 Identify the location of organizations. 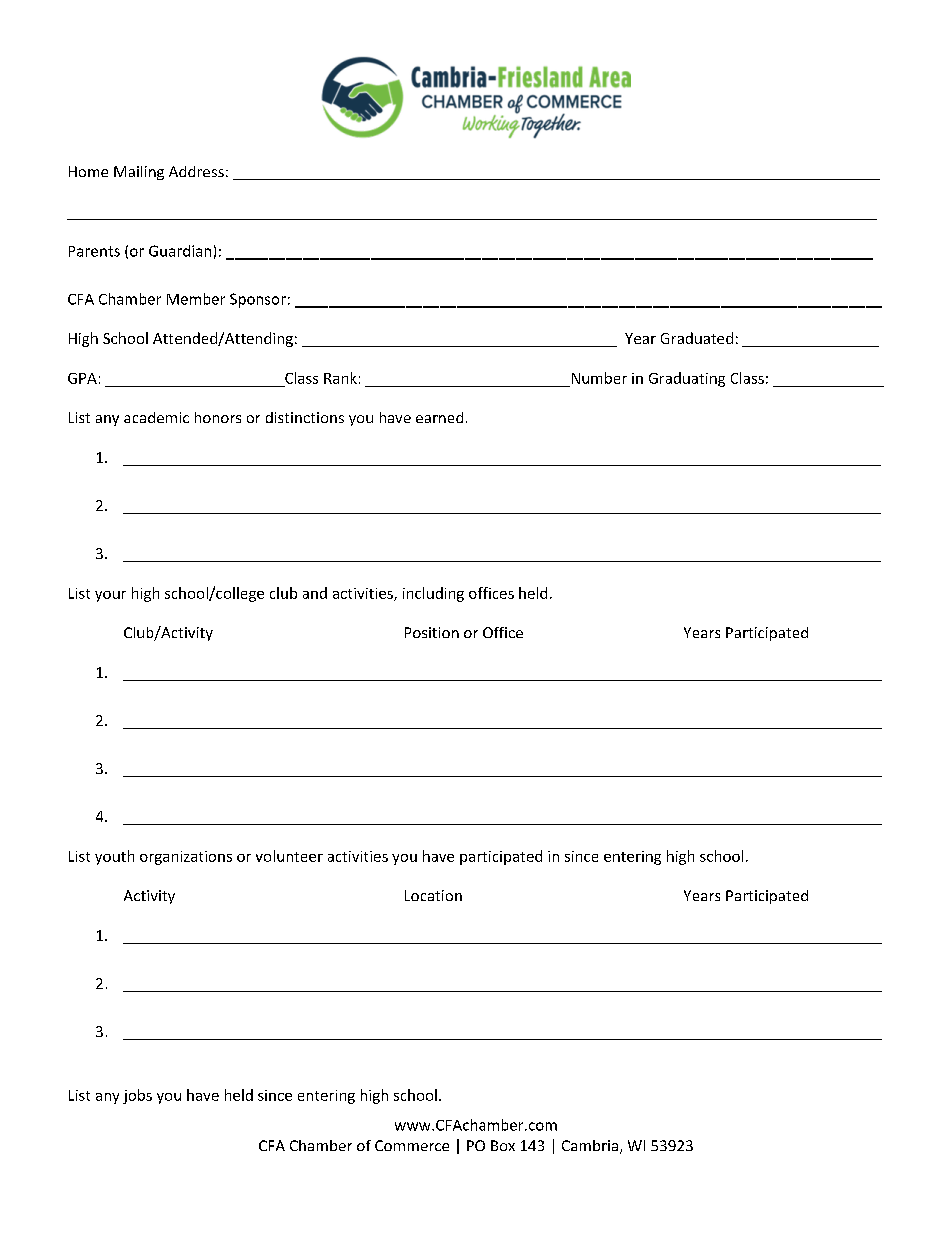
(186, 858).
